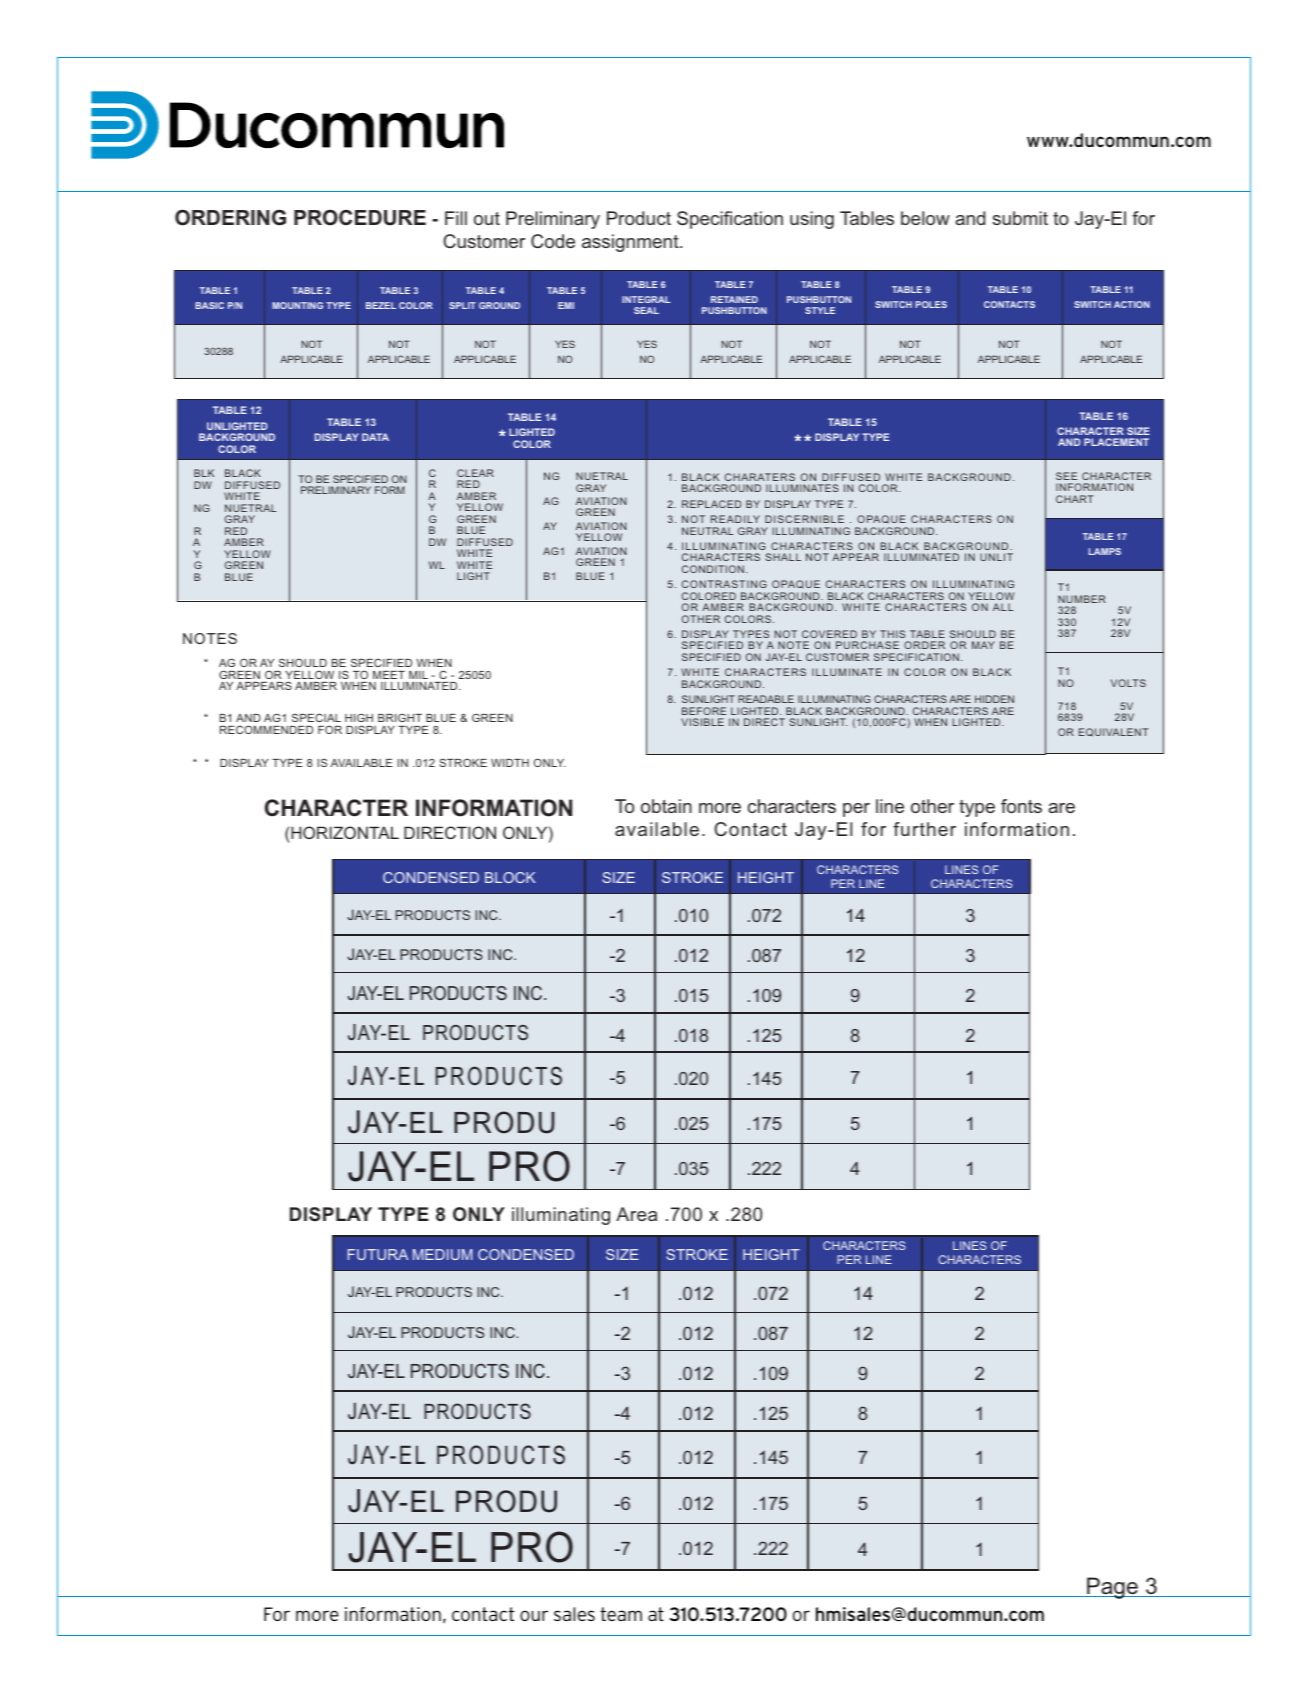 Image resolution: width=1308 pixels, height=1693 pixels. Describe the element at coordinates (996, 557) in the image. I see `UNLIT` at that location.
